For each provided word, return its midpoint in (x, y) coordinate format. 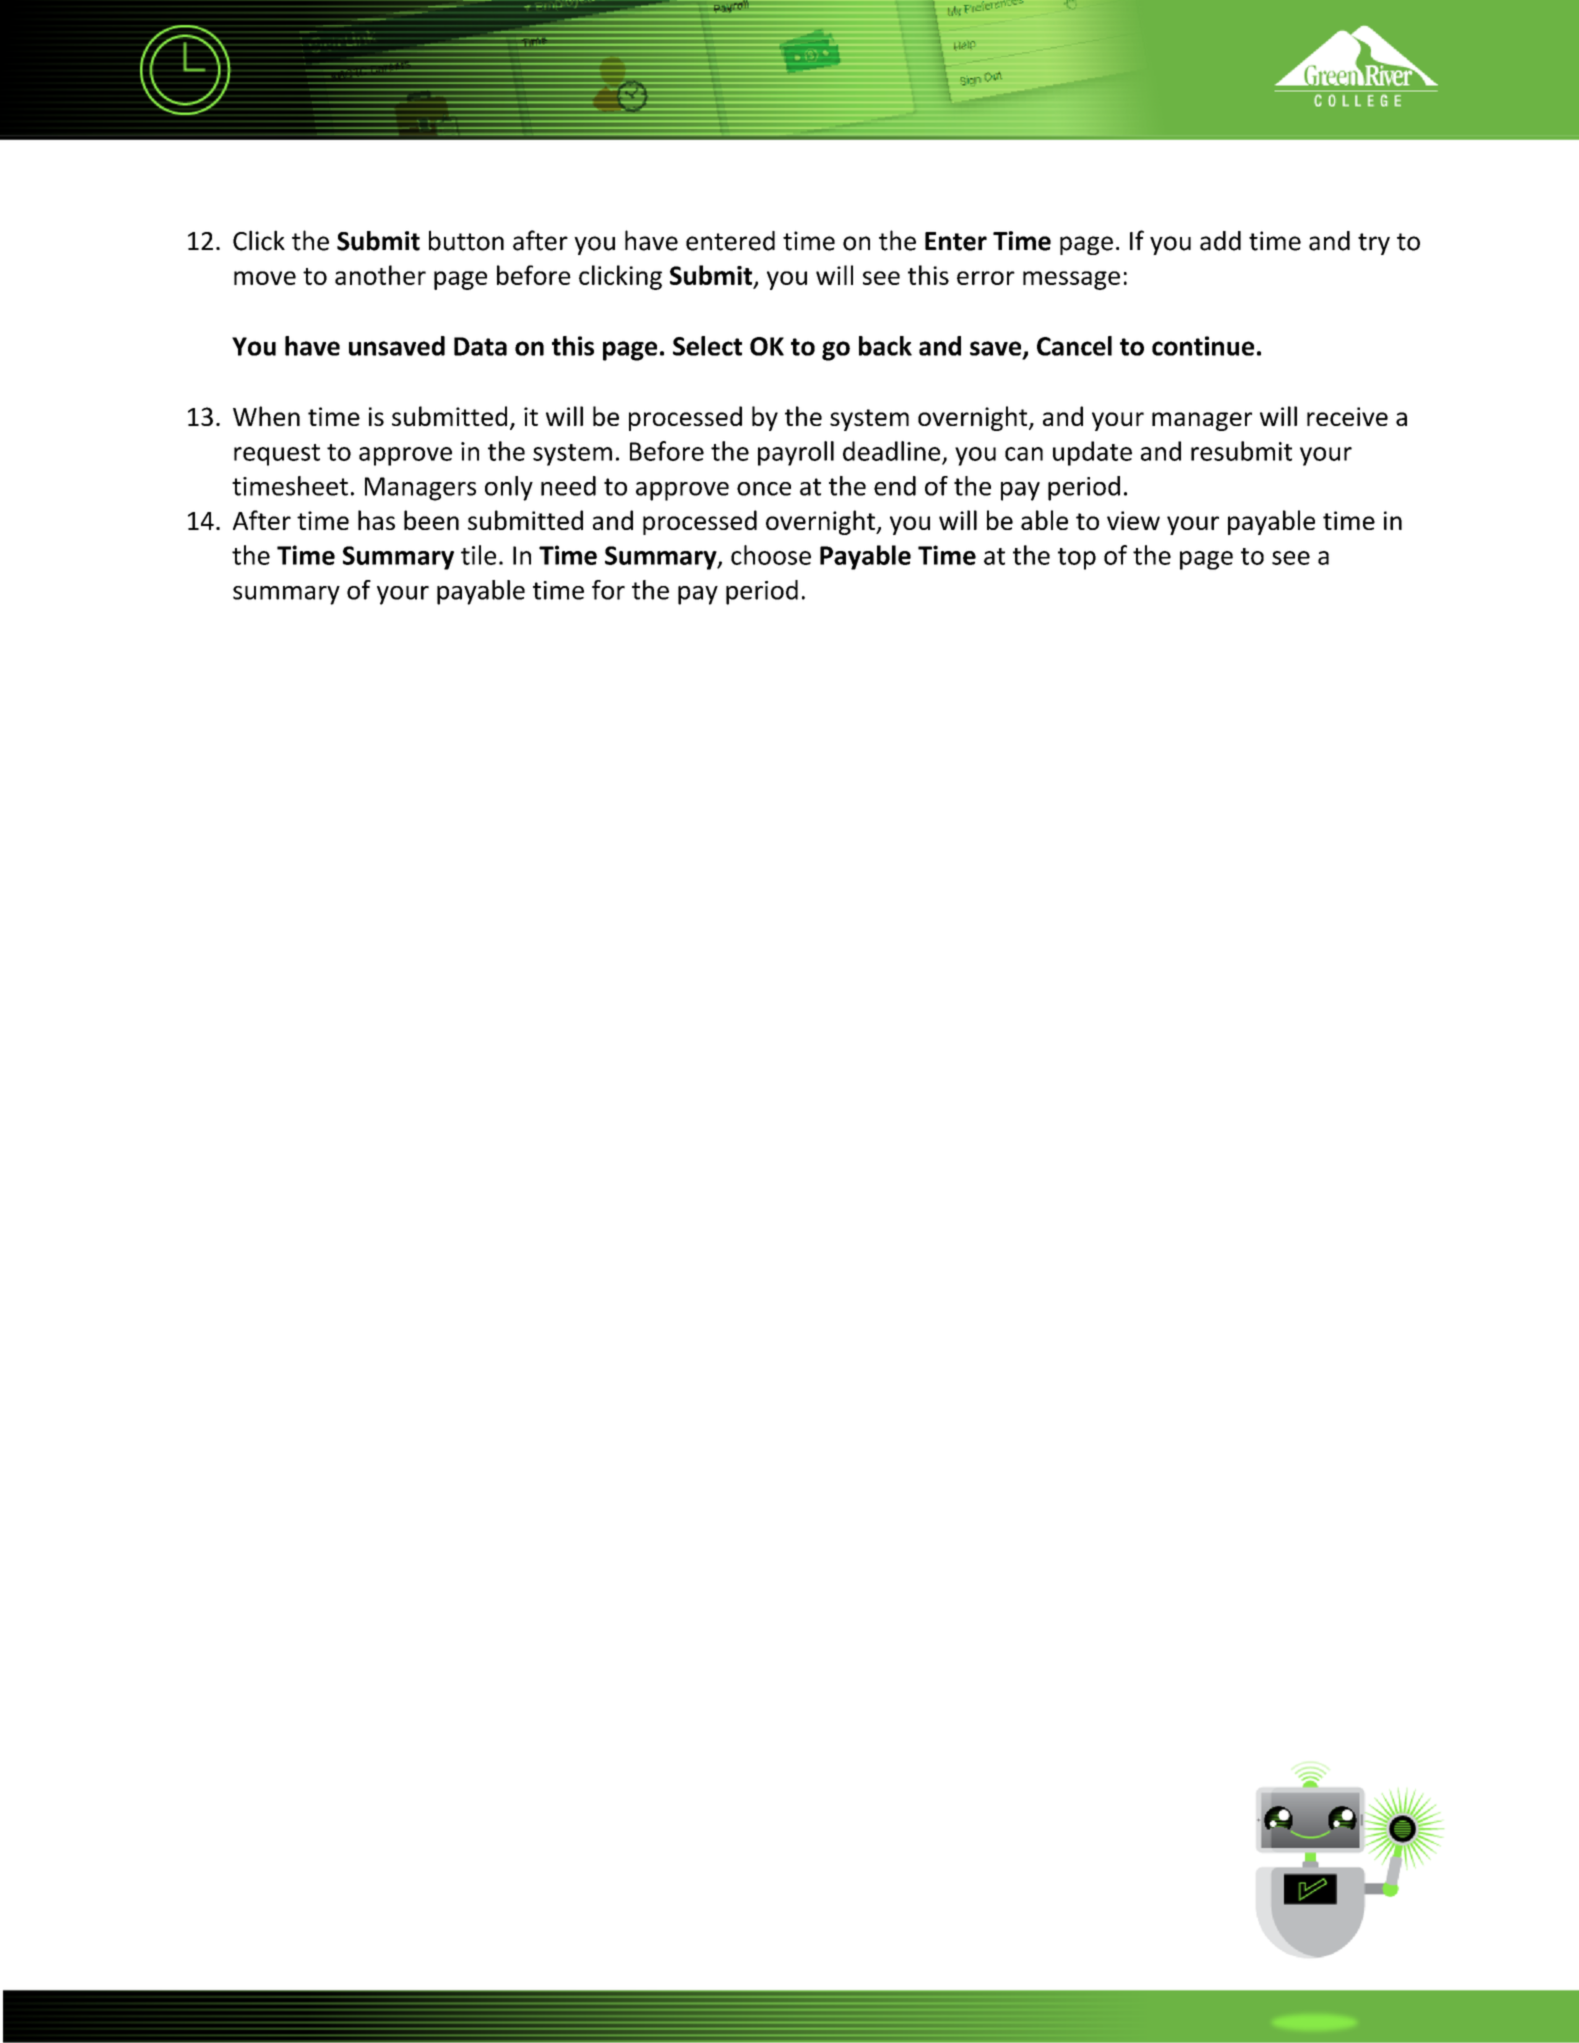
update (1092, 453)
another (380, 275)
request (277, 455)
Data (480, 346)
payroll (796, 453)
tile (478, 555)
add (1220, 241)
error (986, 278)
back (885, 346)
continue (1203, 346)
